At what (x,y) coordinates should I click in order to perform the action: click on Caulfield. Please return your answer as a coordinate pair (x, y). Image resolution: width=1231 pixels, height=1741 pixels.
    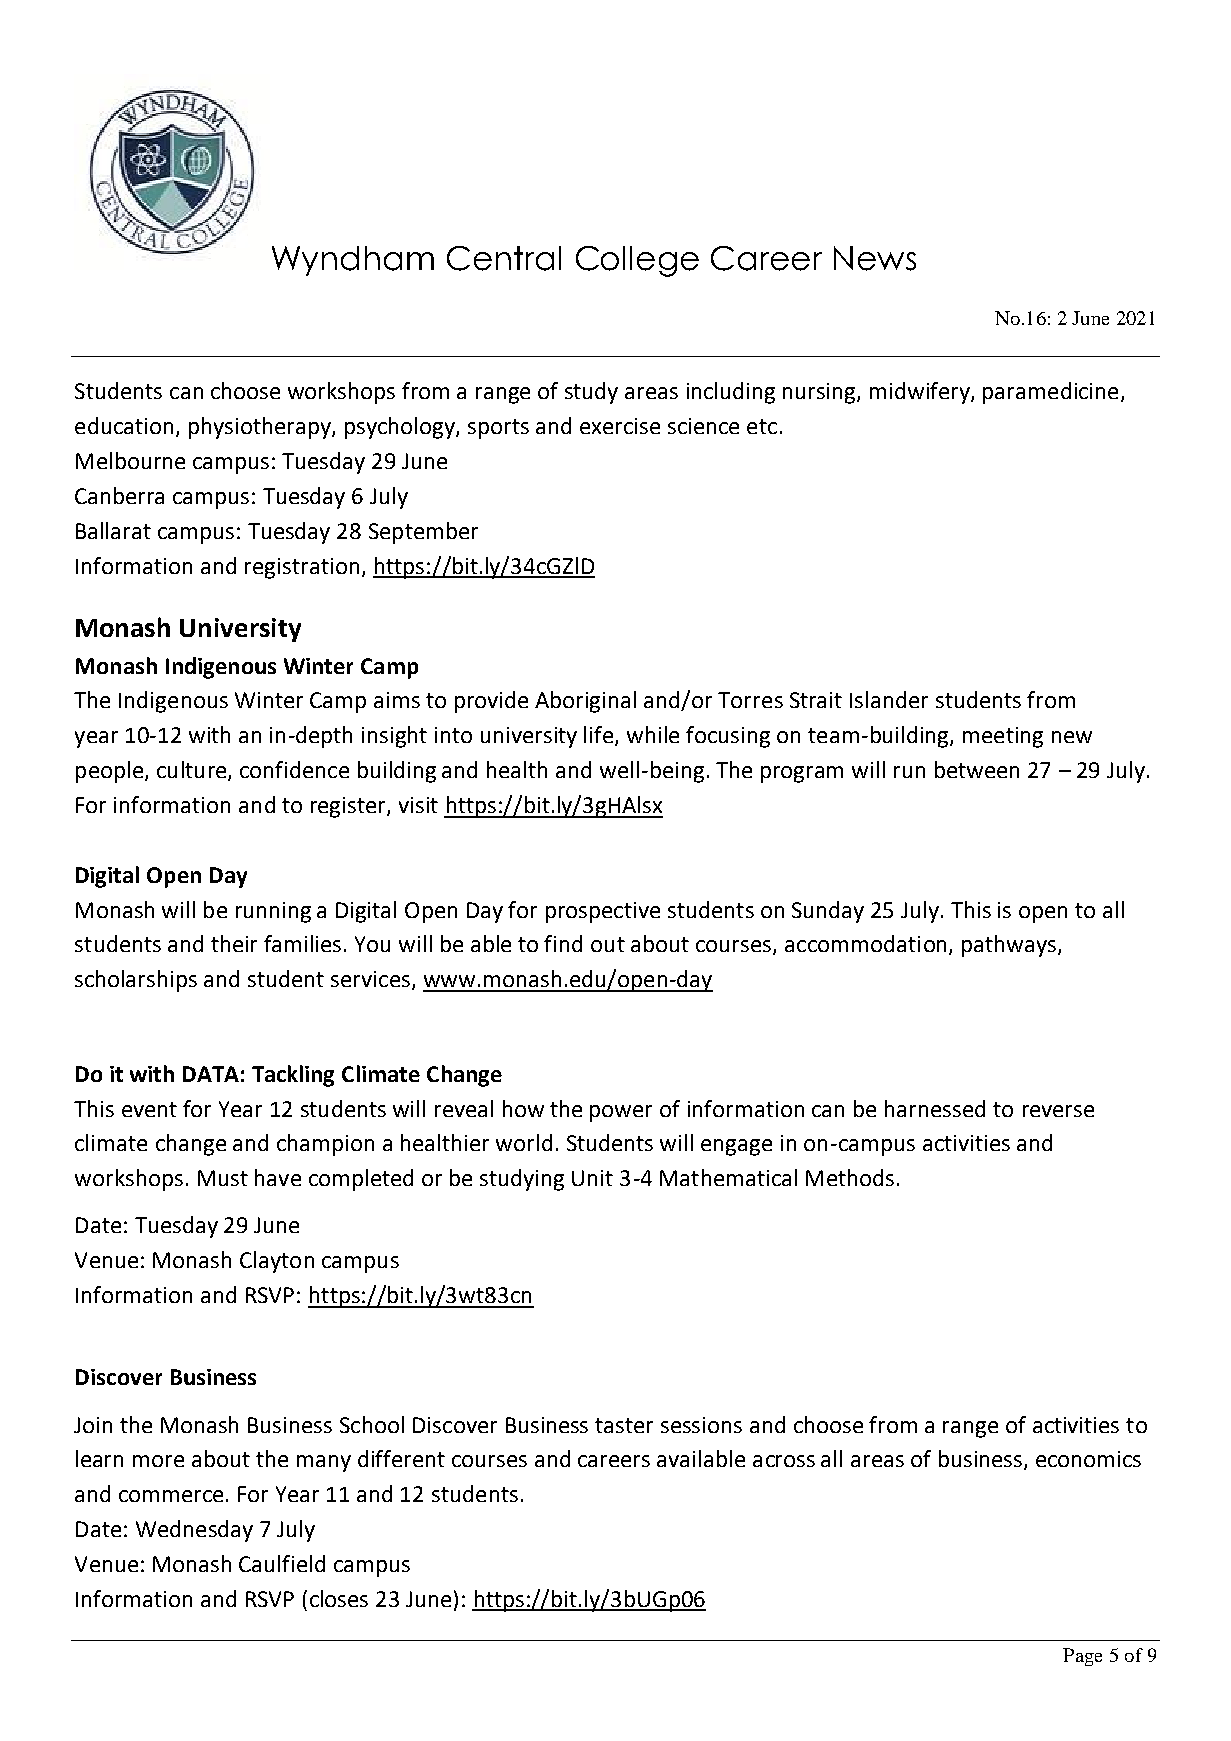
    Looking at the image, I should click on (282, 1563).
